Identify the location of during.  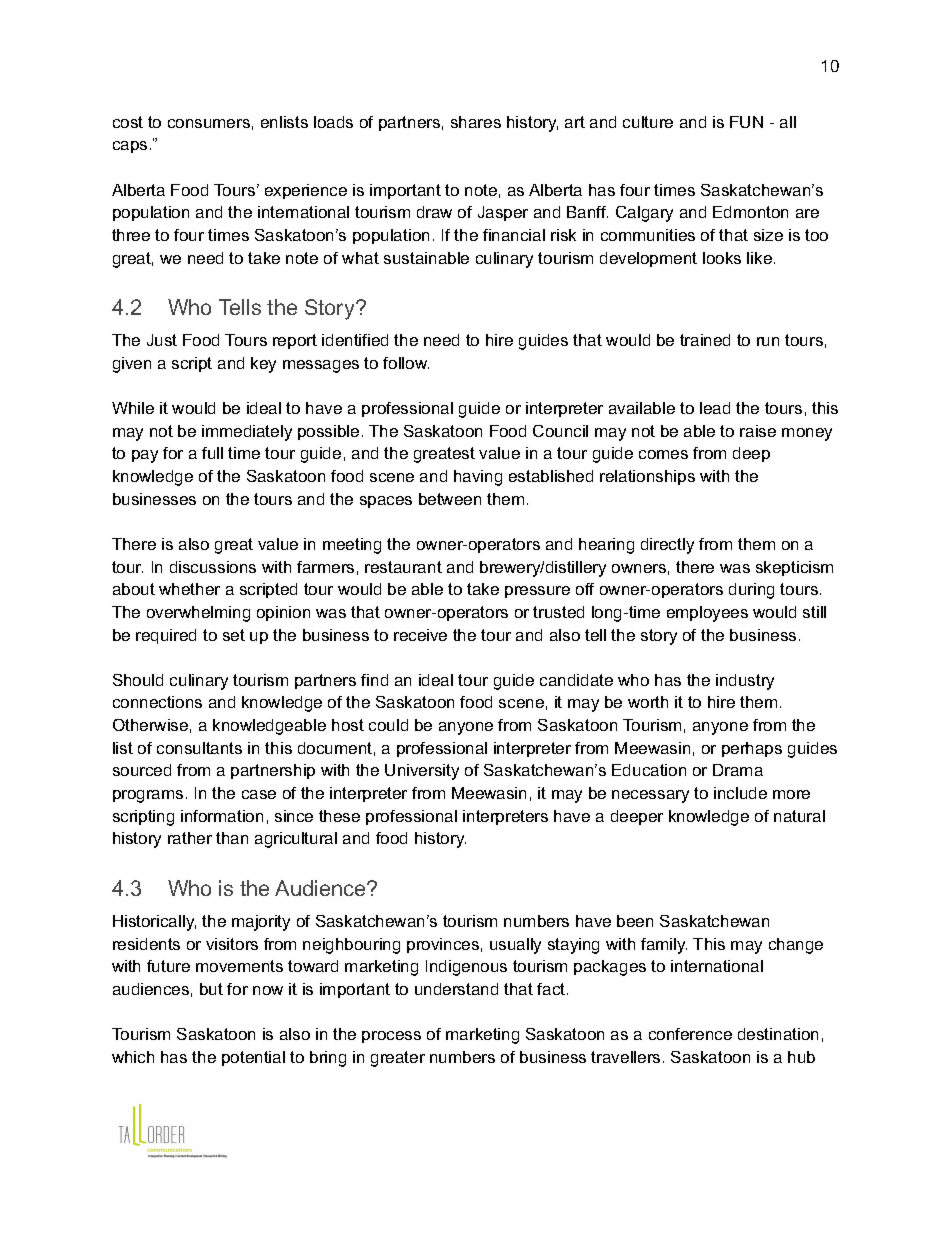
(751, 591).
